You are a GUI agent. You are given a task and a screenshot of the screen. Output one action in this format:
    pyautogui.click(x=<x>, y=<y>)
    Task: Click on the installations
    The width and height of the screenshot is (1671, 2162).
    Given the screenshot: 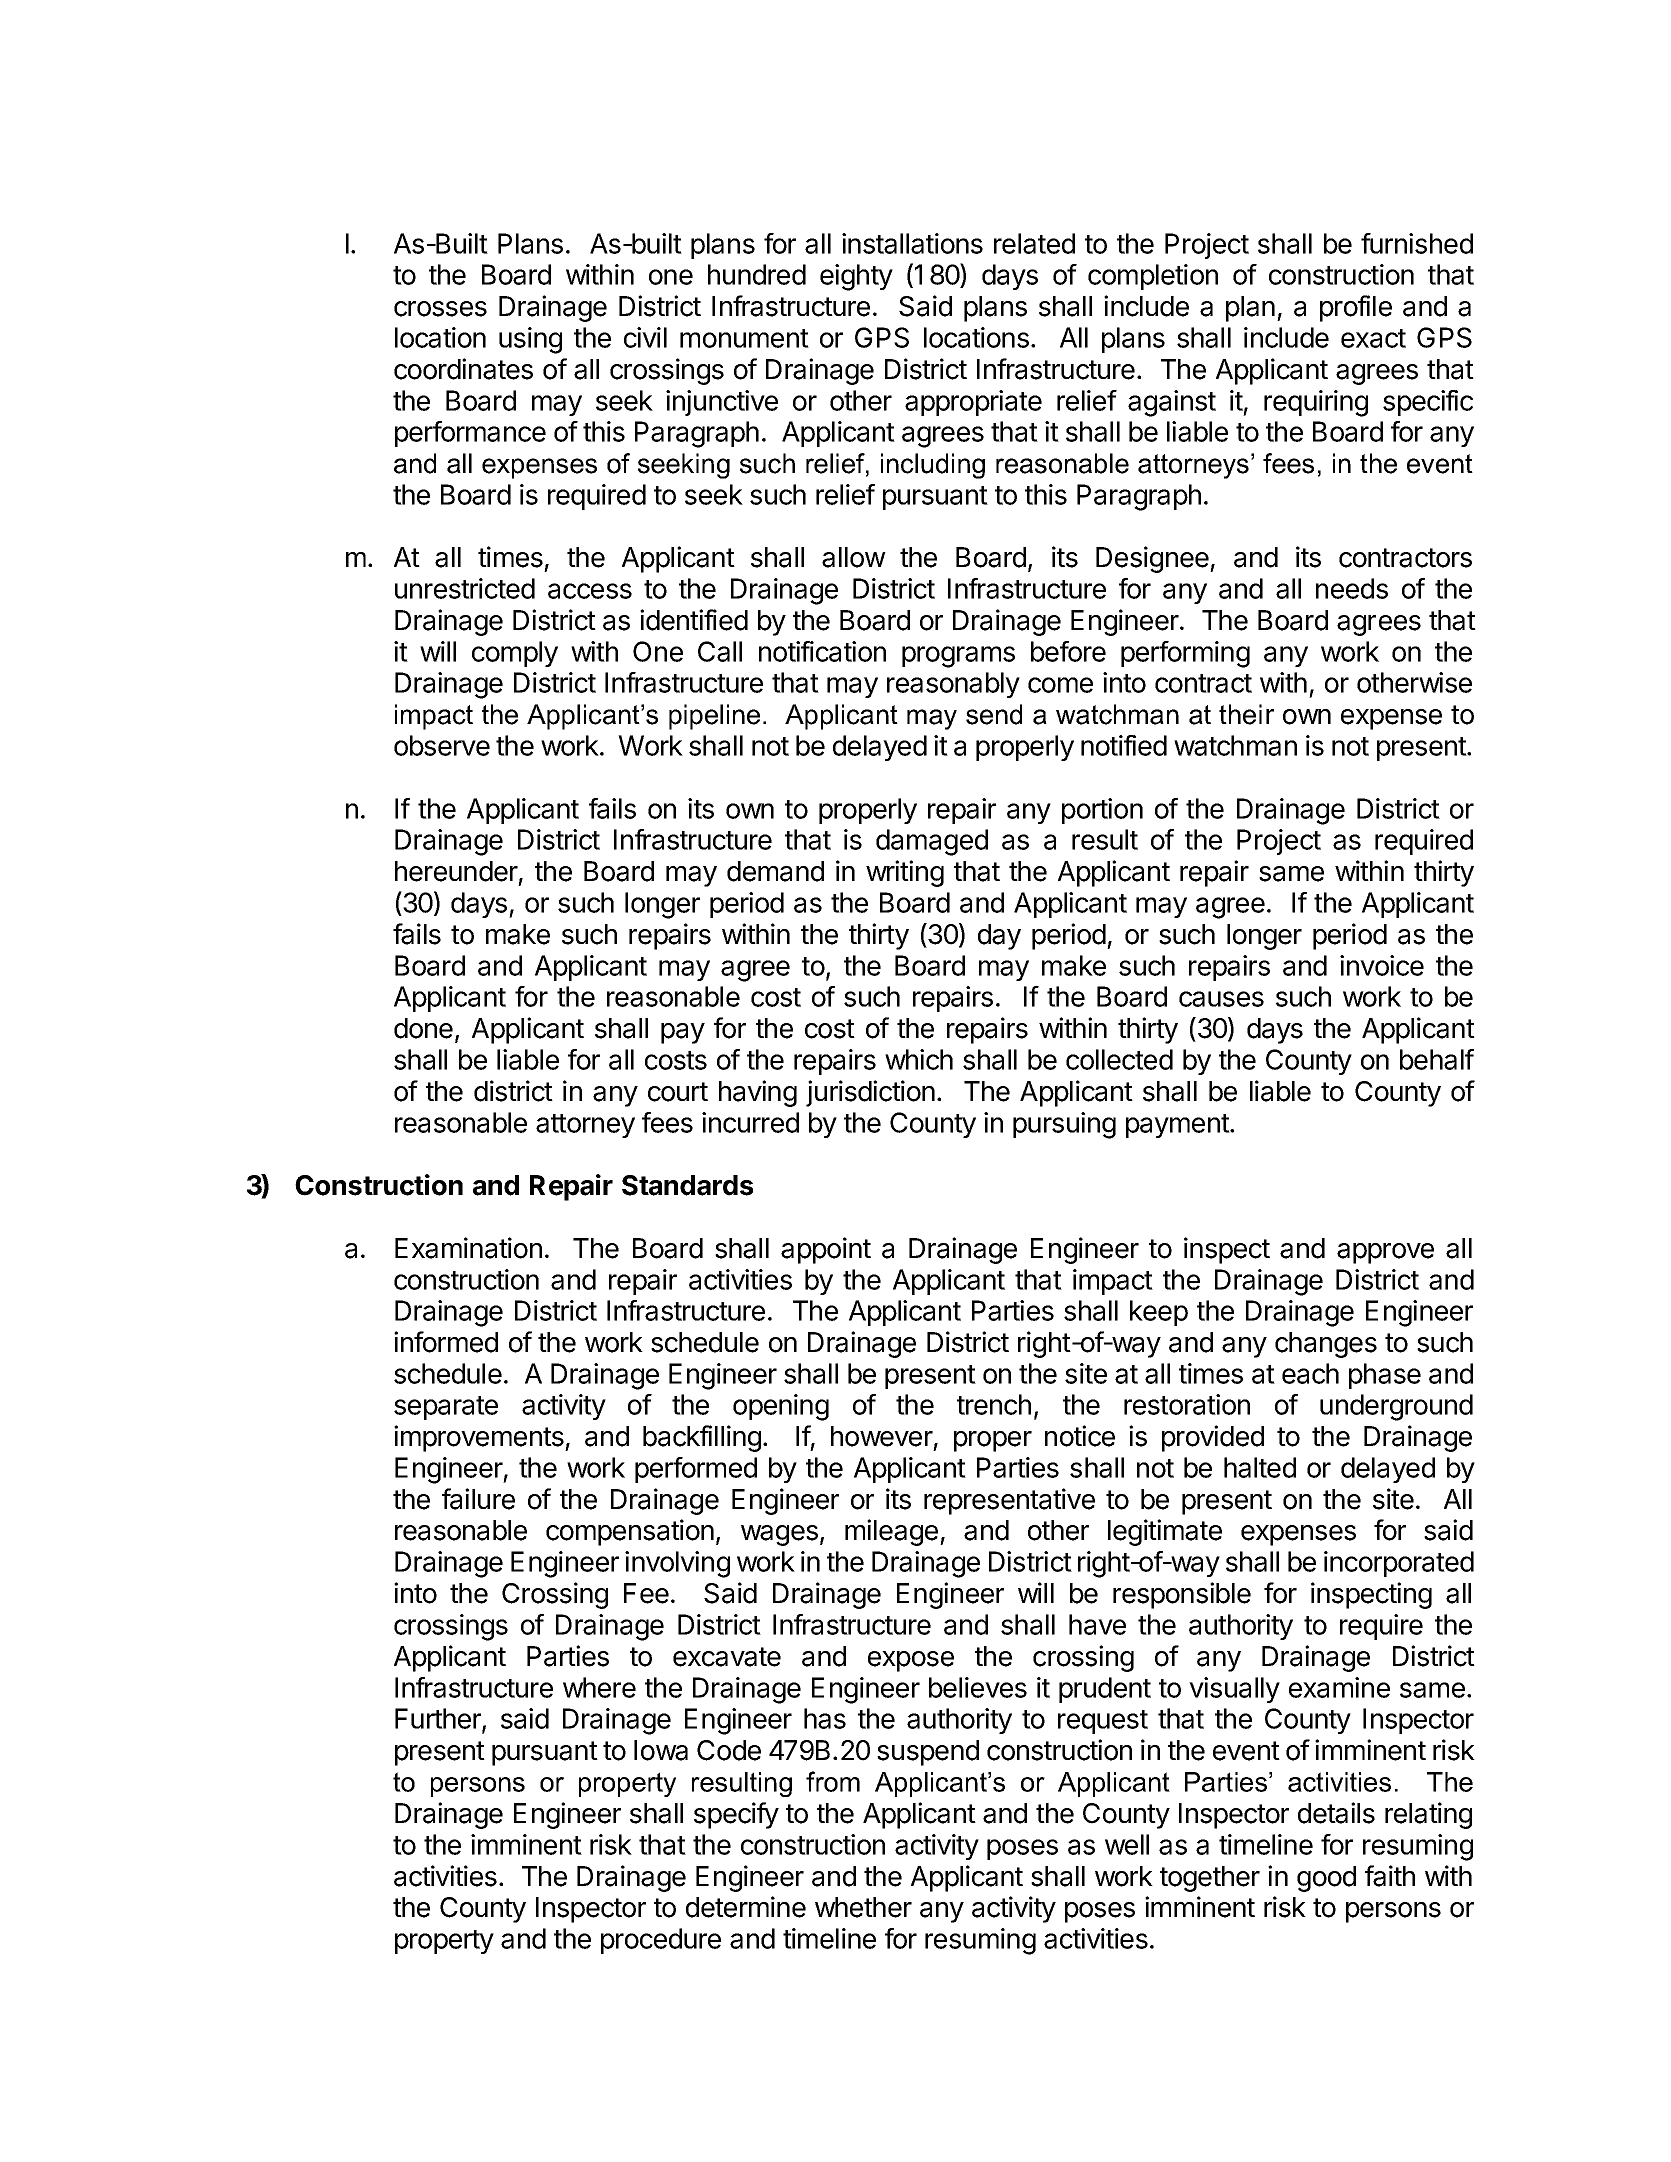 What is the action you would take?
    pyautogui.click(x=912, y=243)
